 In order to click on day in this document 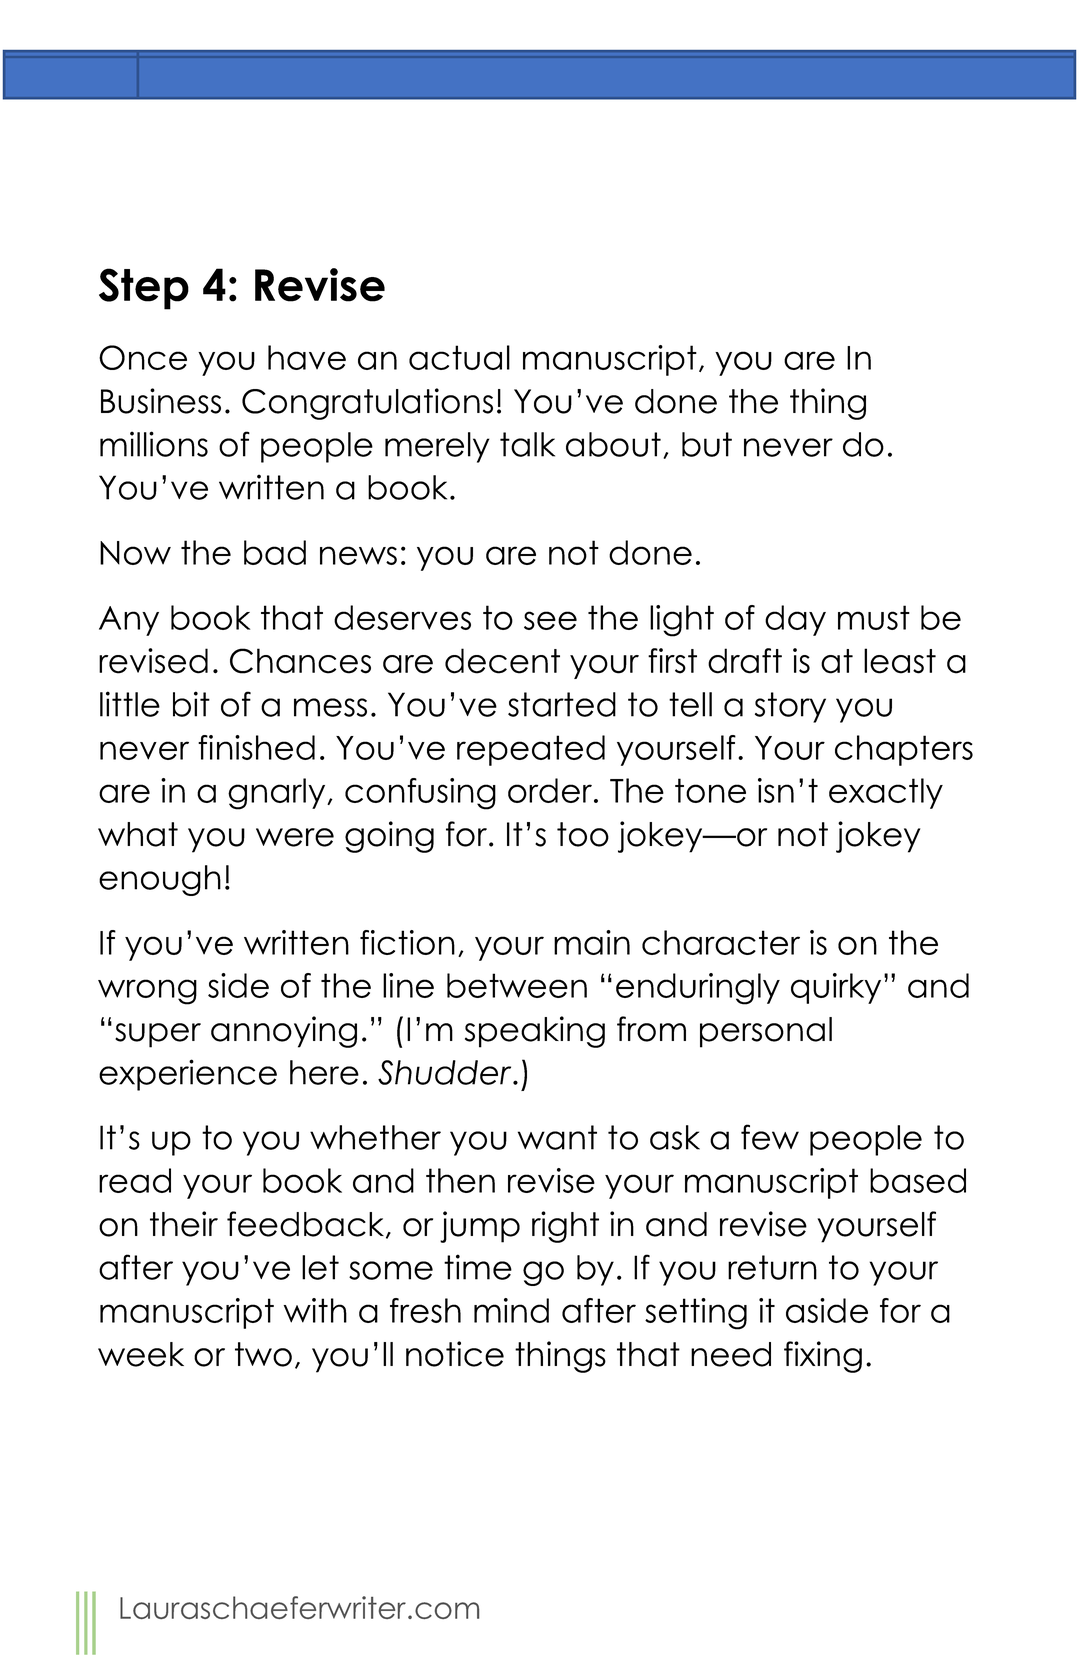, I will do `click(795, 620)`.
